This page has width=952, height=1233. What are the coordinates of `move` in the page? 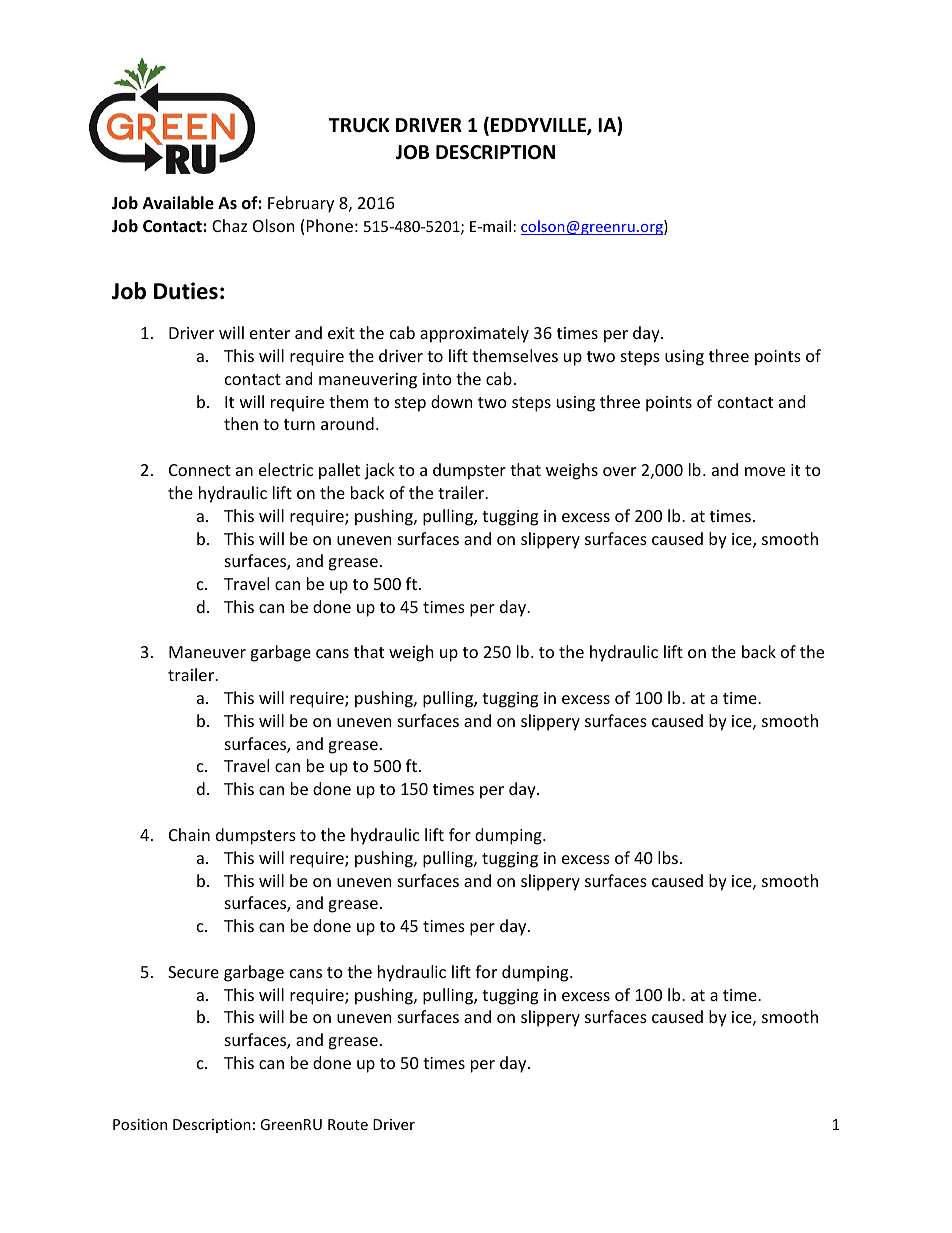 It's located at (765, 471).
